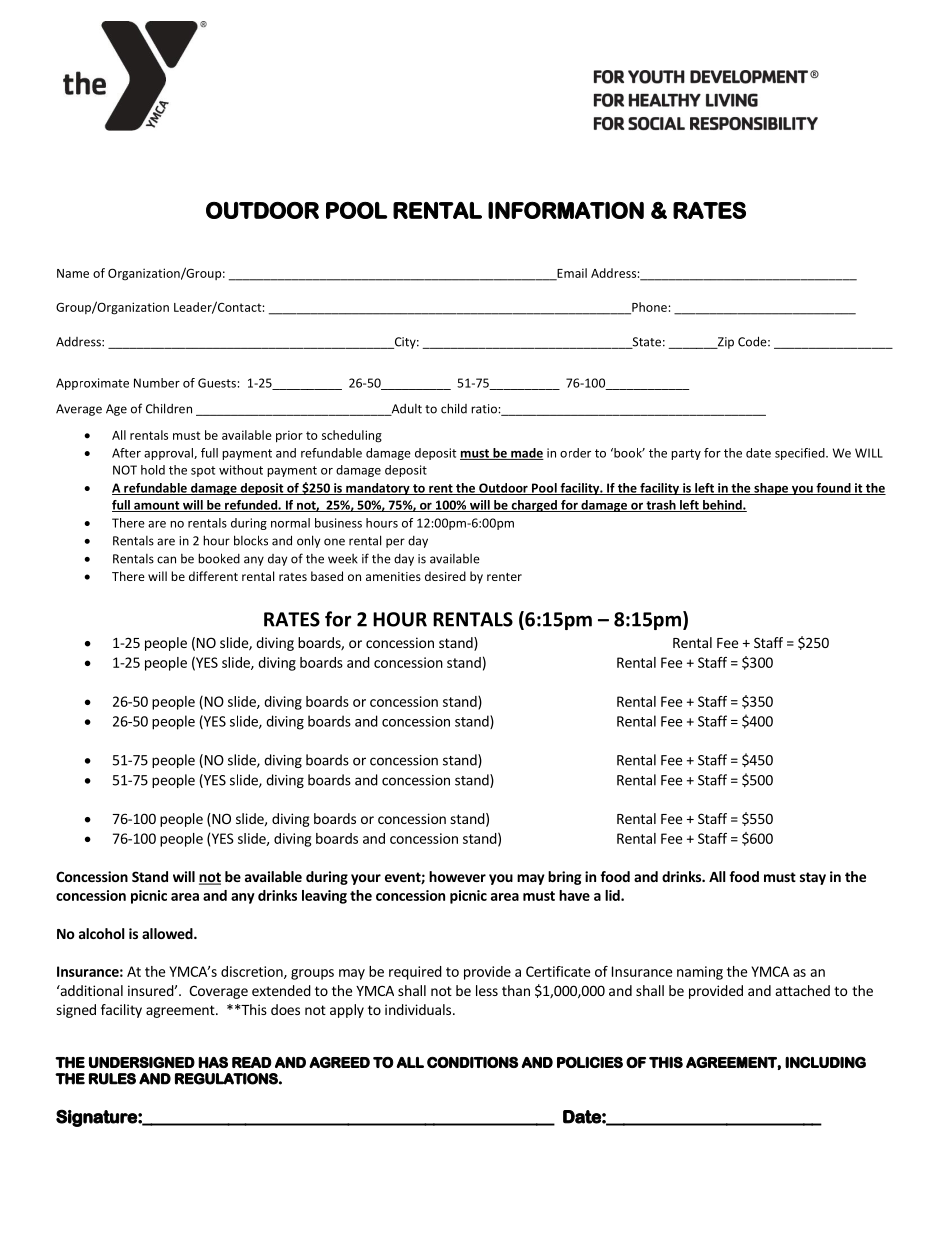 This page has width=952, height=1233. What do you see at coordinates (472, 1062) in the page?
I see `CONDITIONS` at bounding box center [472, 1062].
